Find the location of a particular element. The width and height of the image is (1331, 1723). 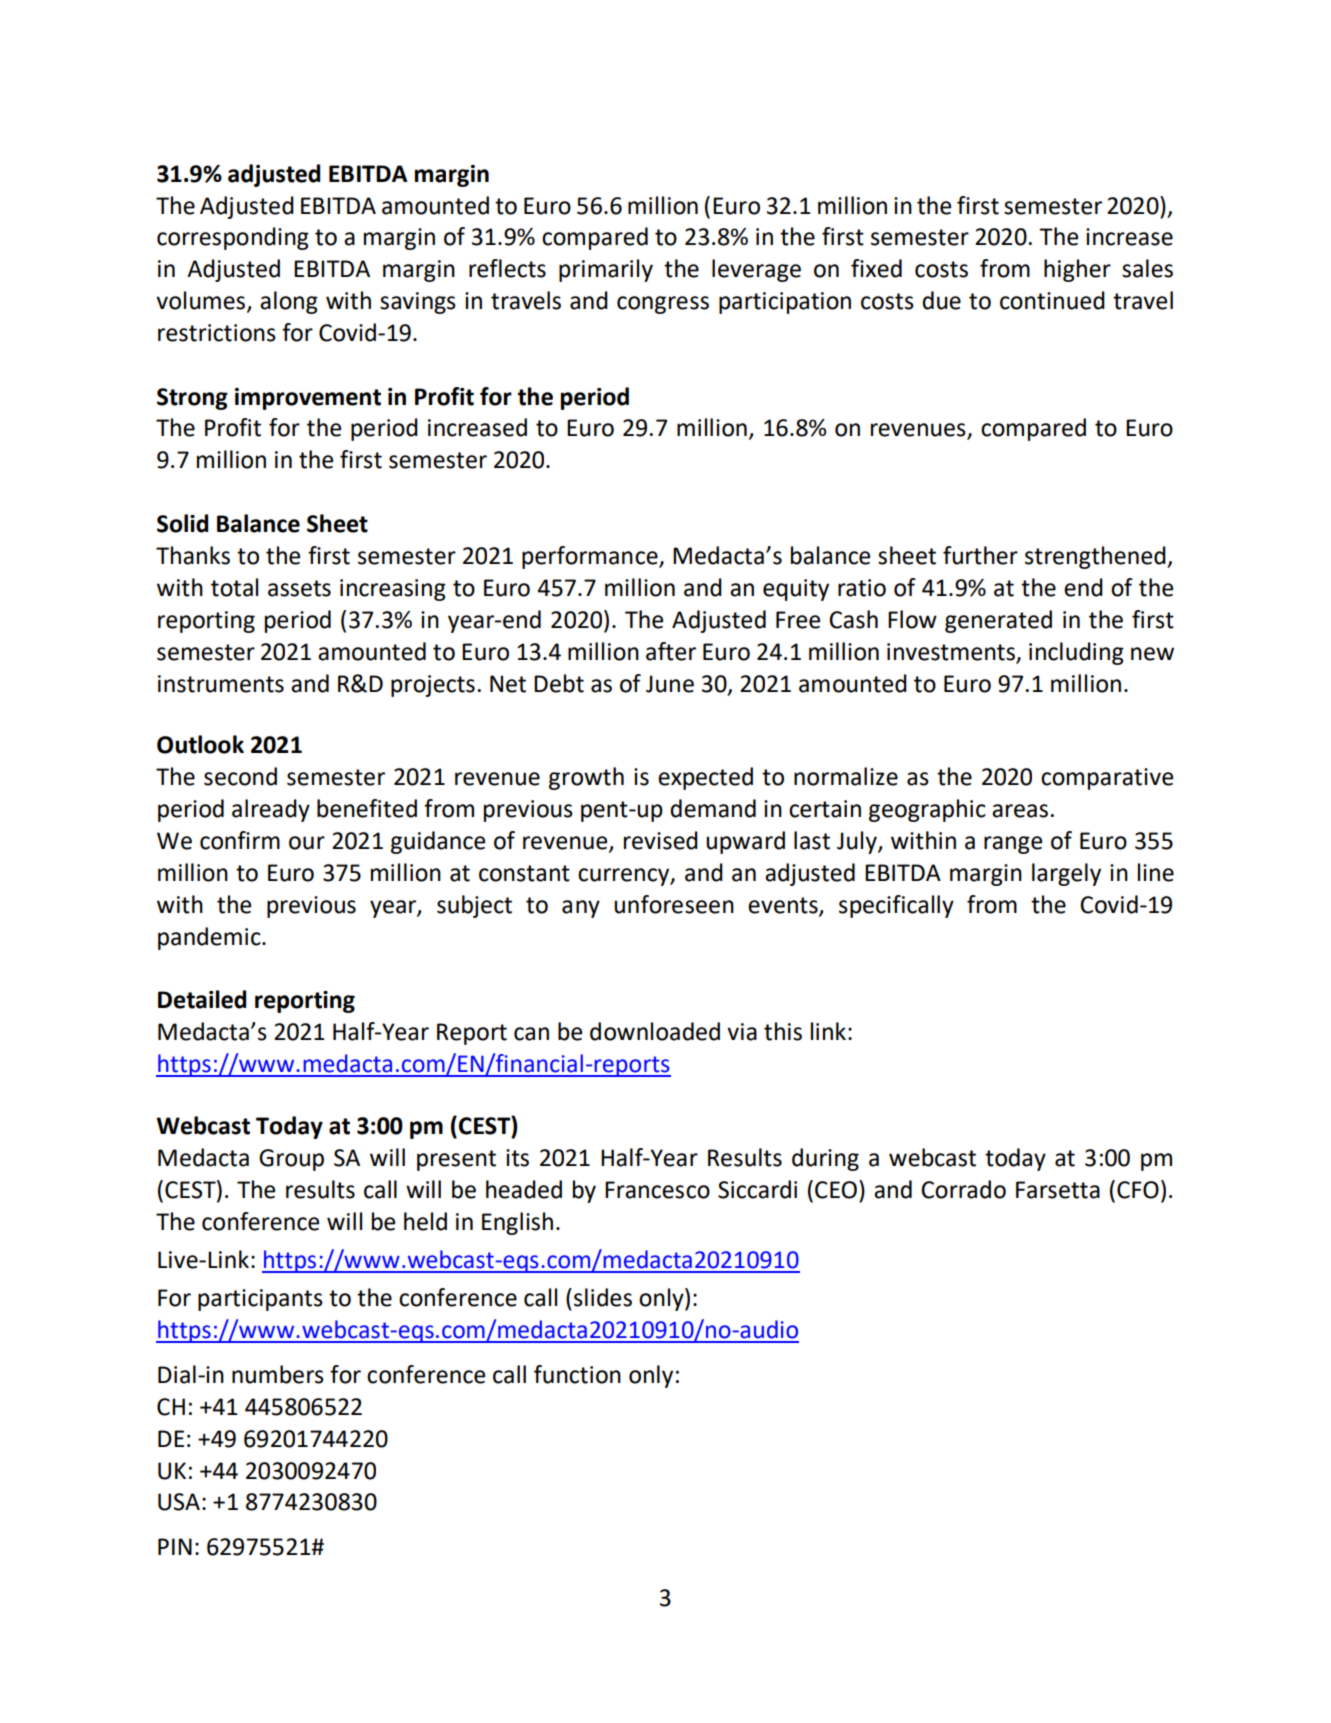

generated is located at coordinates (998, 621).
